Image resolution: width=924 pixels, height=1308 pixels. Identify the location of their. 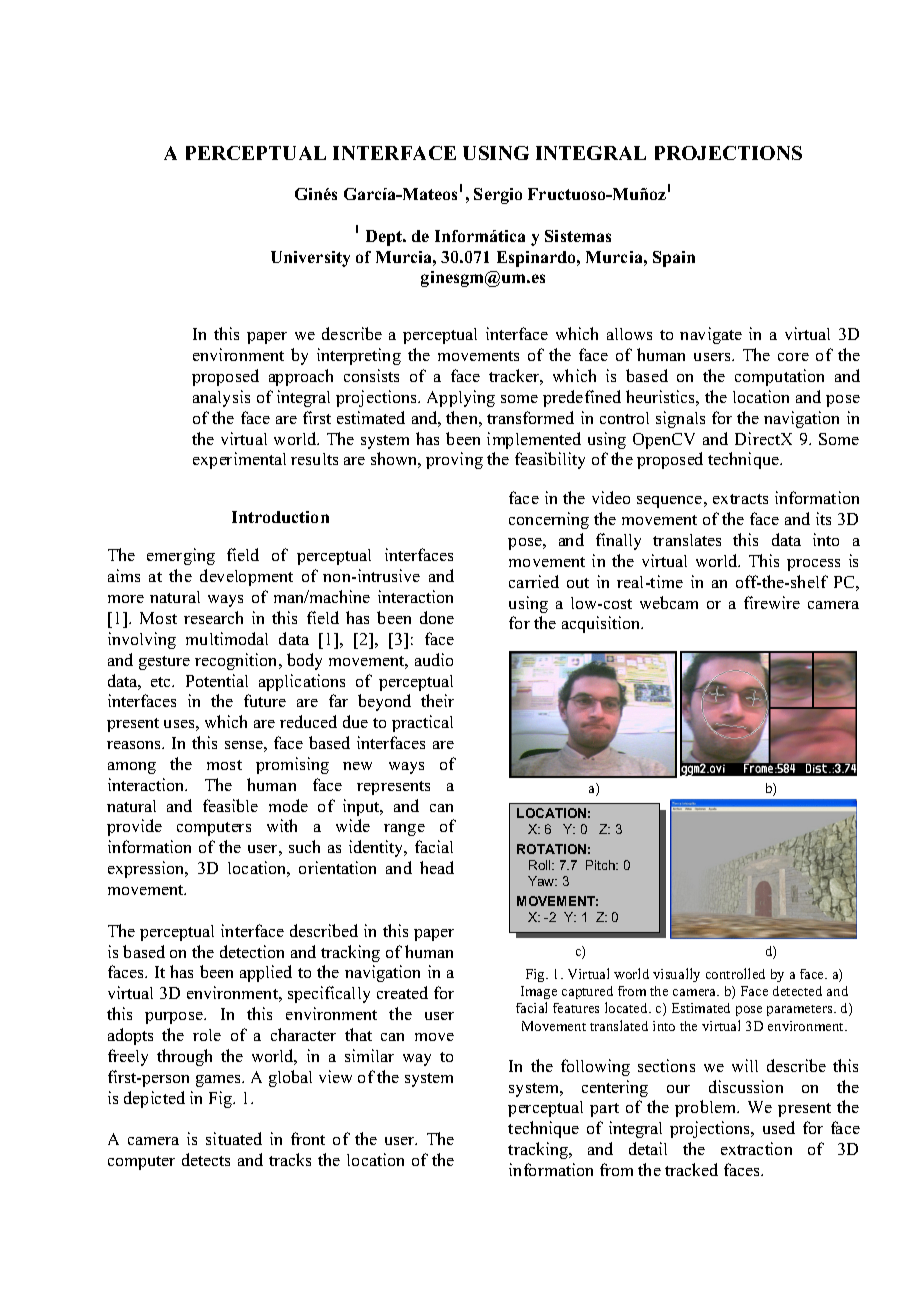
(437, 700).
